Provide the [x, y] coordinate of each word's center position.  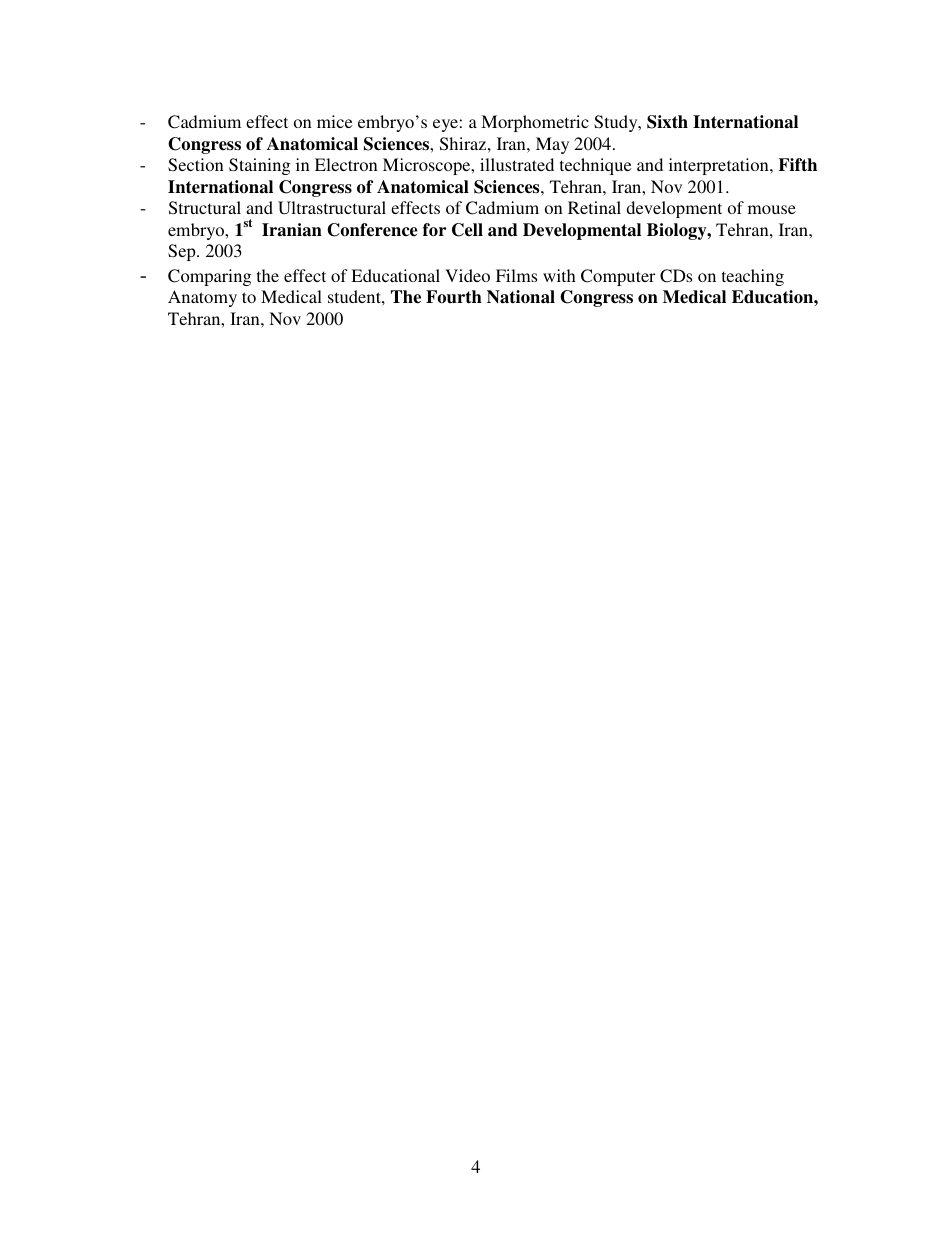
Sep [183, 252]
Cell [467, 230]
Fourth [454, 297]
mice [334, 121]
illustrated [517, 164]
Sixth [667, 122]
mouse [772, 209]
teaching [753, 277]
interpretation [720, 166]
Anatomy [202, 298]
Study [617, 123]
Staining [259, 166]
